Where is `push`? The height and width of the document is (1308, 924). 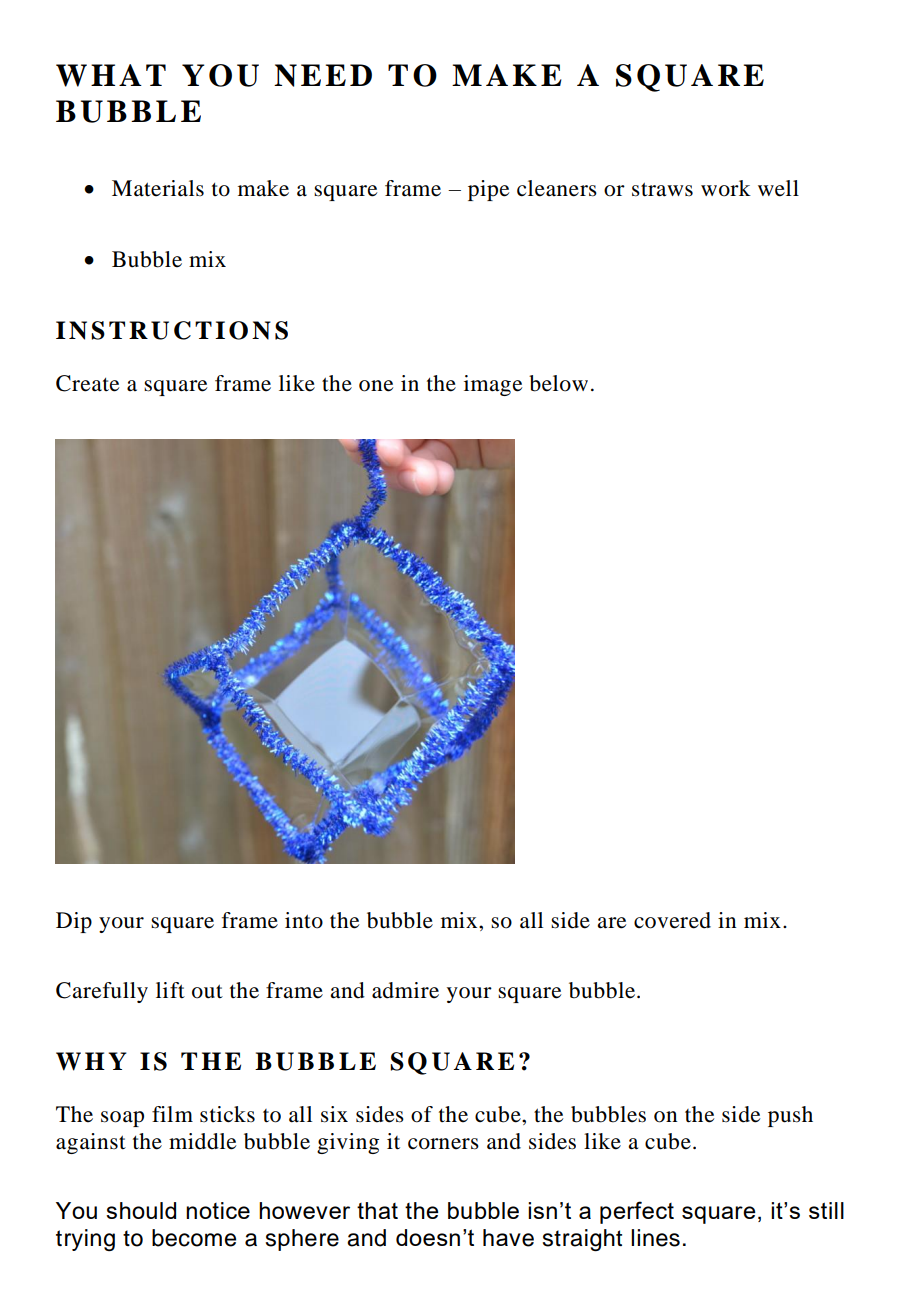
push is located at coordinates (790, 1116).
